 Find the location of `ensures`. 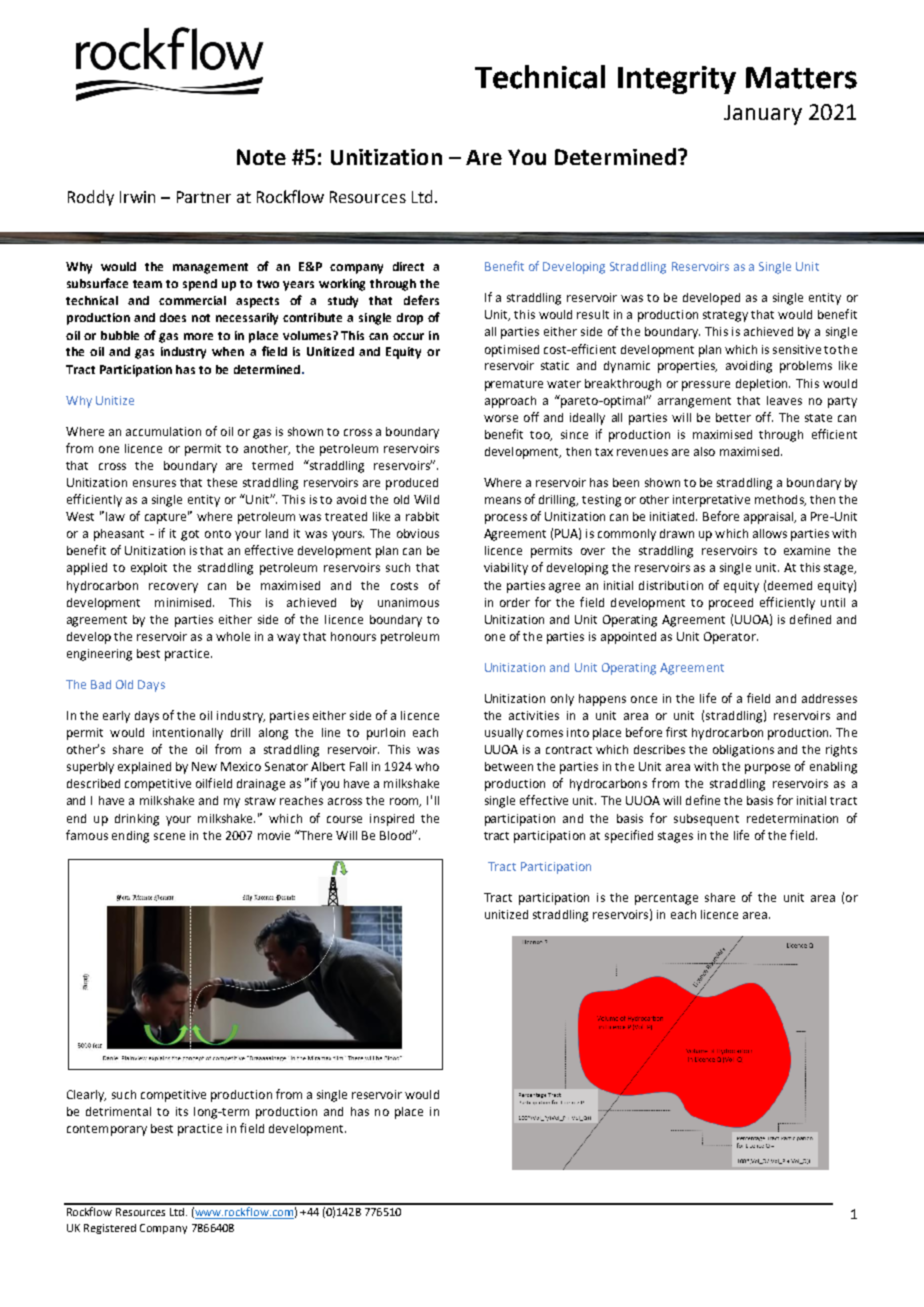

ensures is located at coordinates (154, 483).
